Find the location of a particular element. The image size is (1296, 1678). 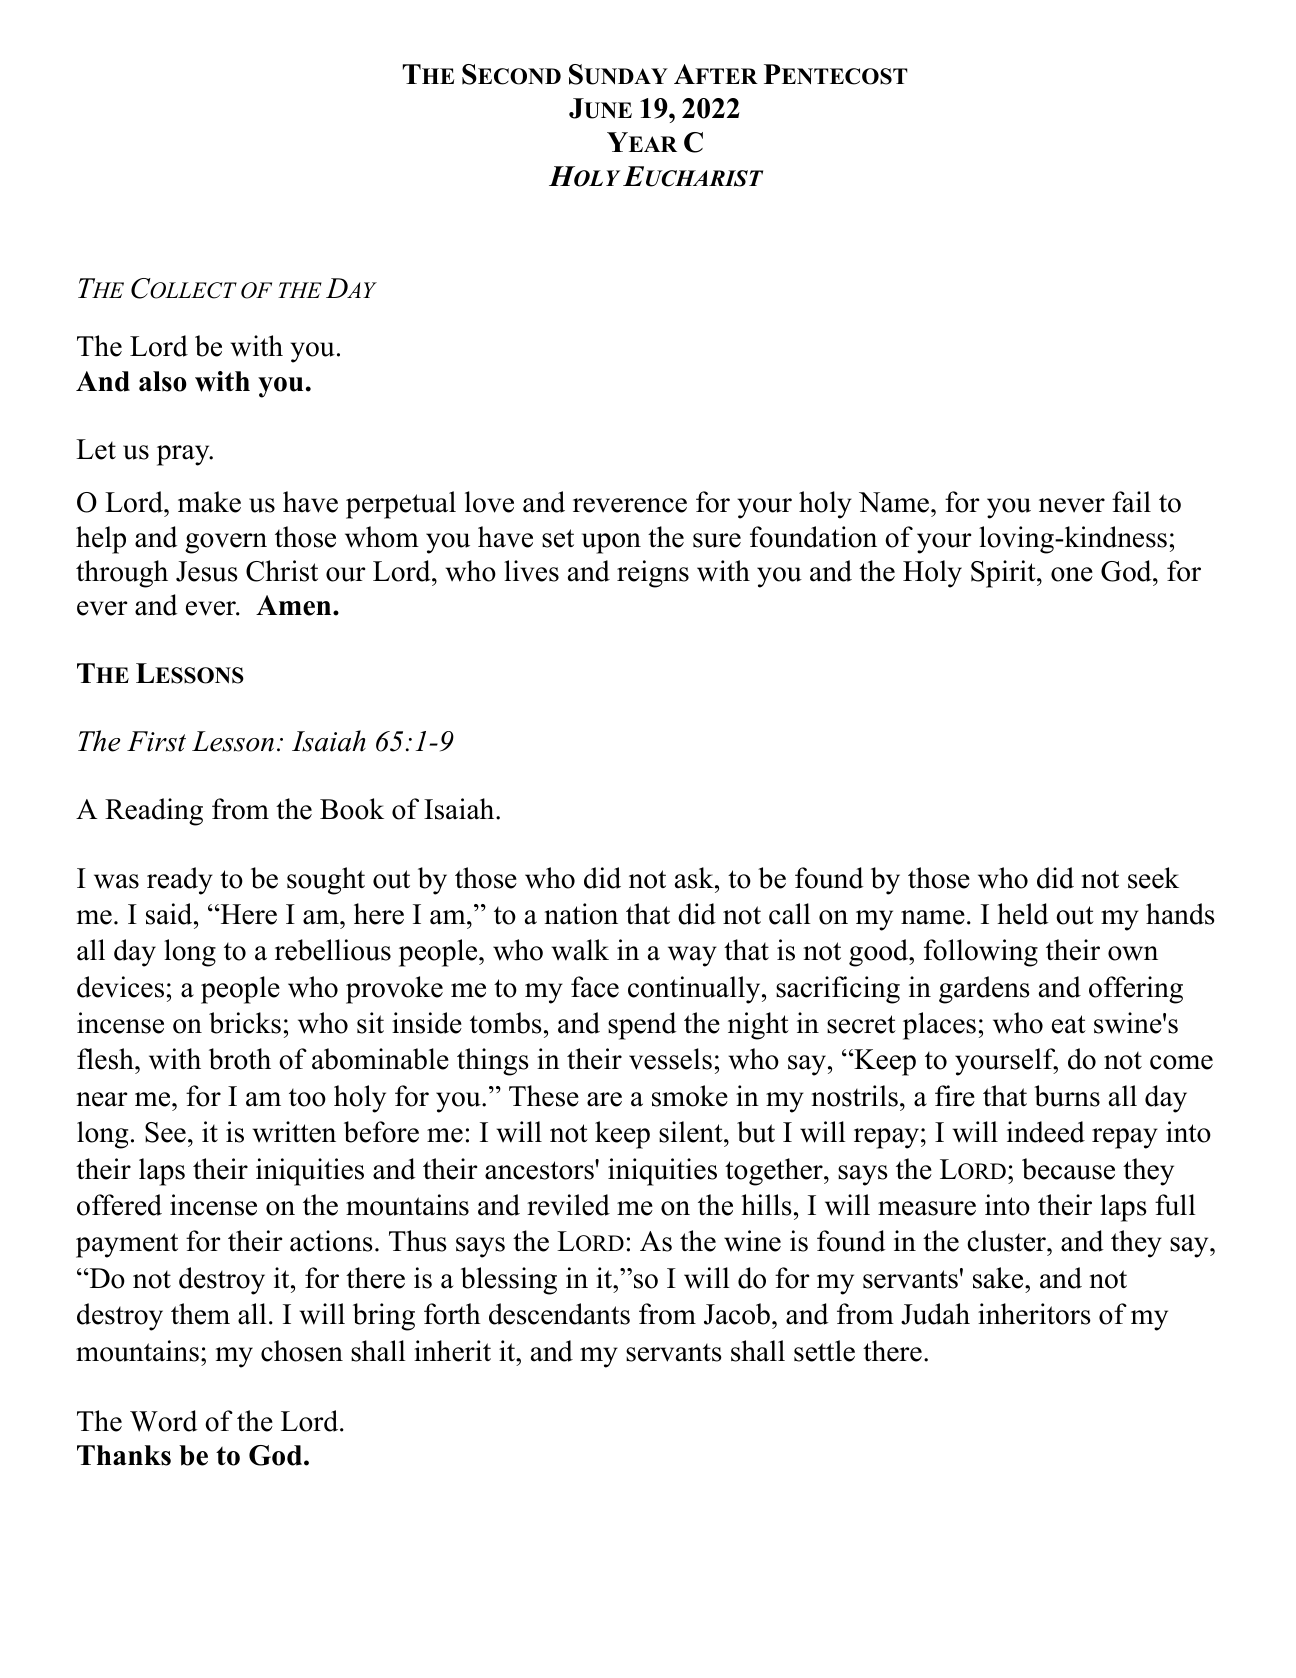

fail is located at coordinates (1131, 502).
